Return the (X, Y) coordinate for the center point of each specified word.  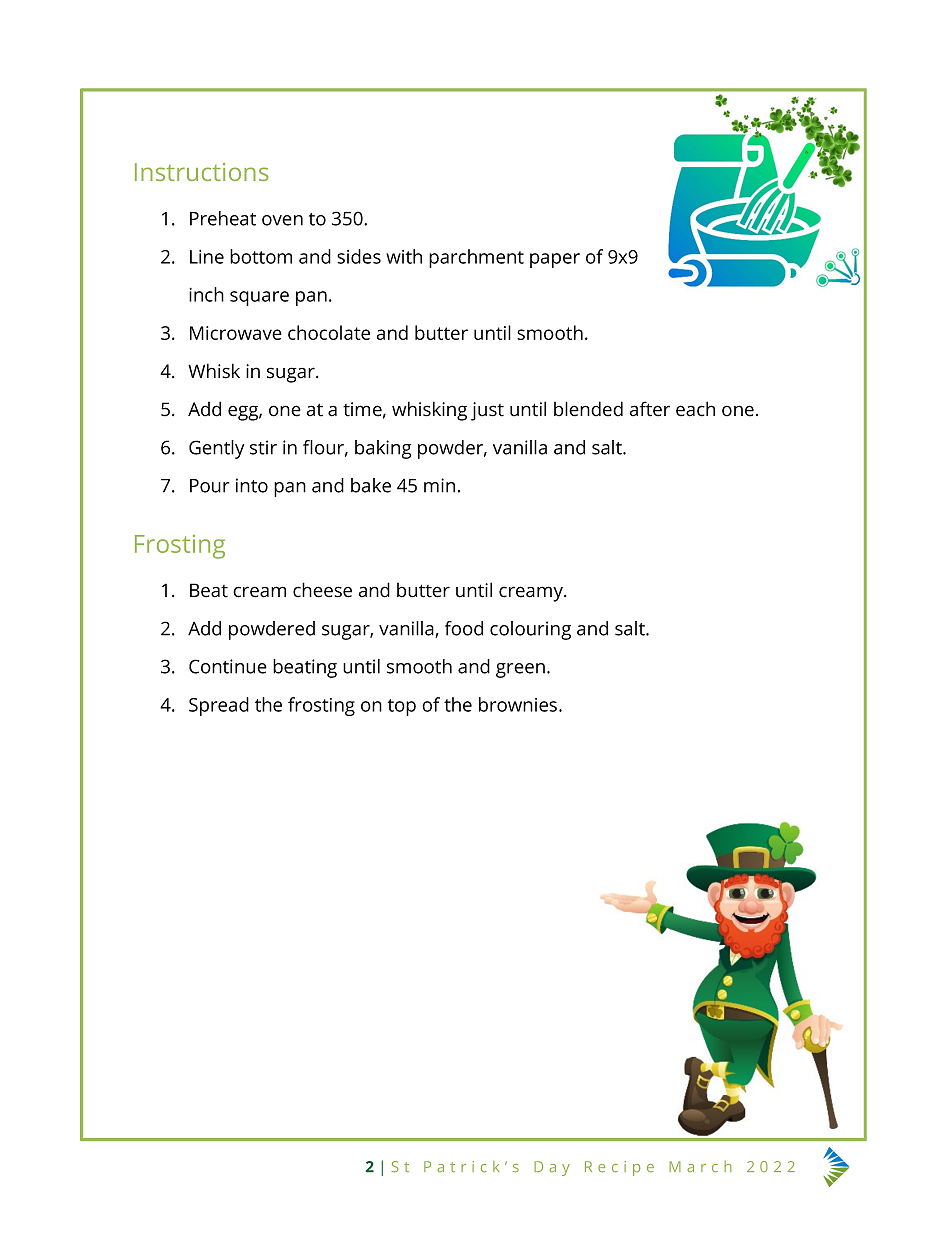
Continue (228, 666)
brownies (519, 704)
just (487, 411)
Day (552, 1168)
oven (282, 220)
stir (263, 447)
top (402, 707)
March (700, 1167)
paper (555, 260)
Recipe (619, 1168)
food (464, 628)
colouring (530, 630)
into (252, 485)
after (650, 409)
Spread (219, 706)
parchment (476, 258)
